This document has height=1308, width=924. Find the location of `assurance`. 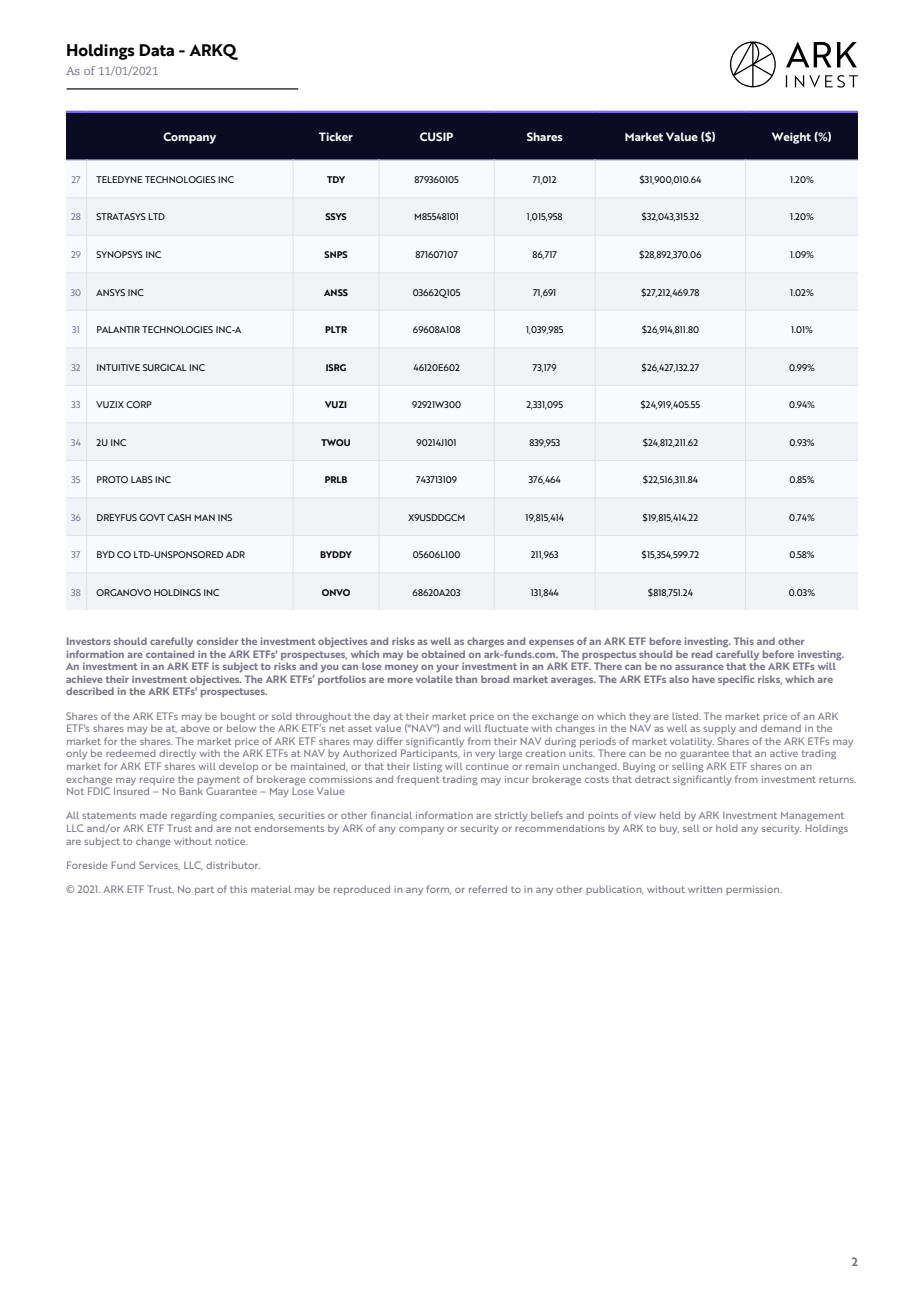

assurance is located at coordinates (699, 667).
